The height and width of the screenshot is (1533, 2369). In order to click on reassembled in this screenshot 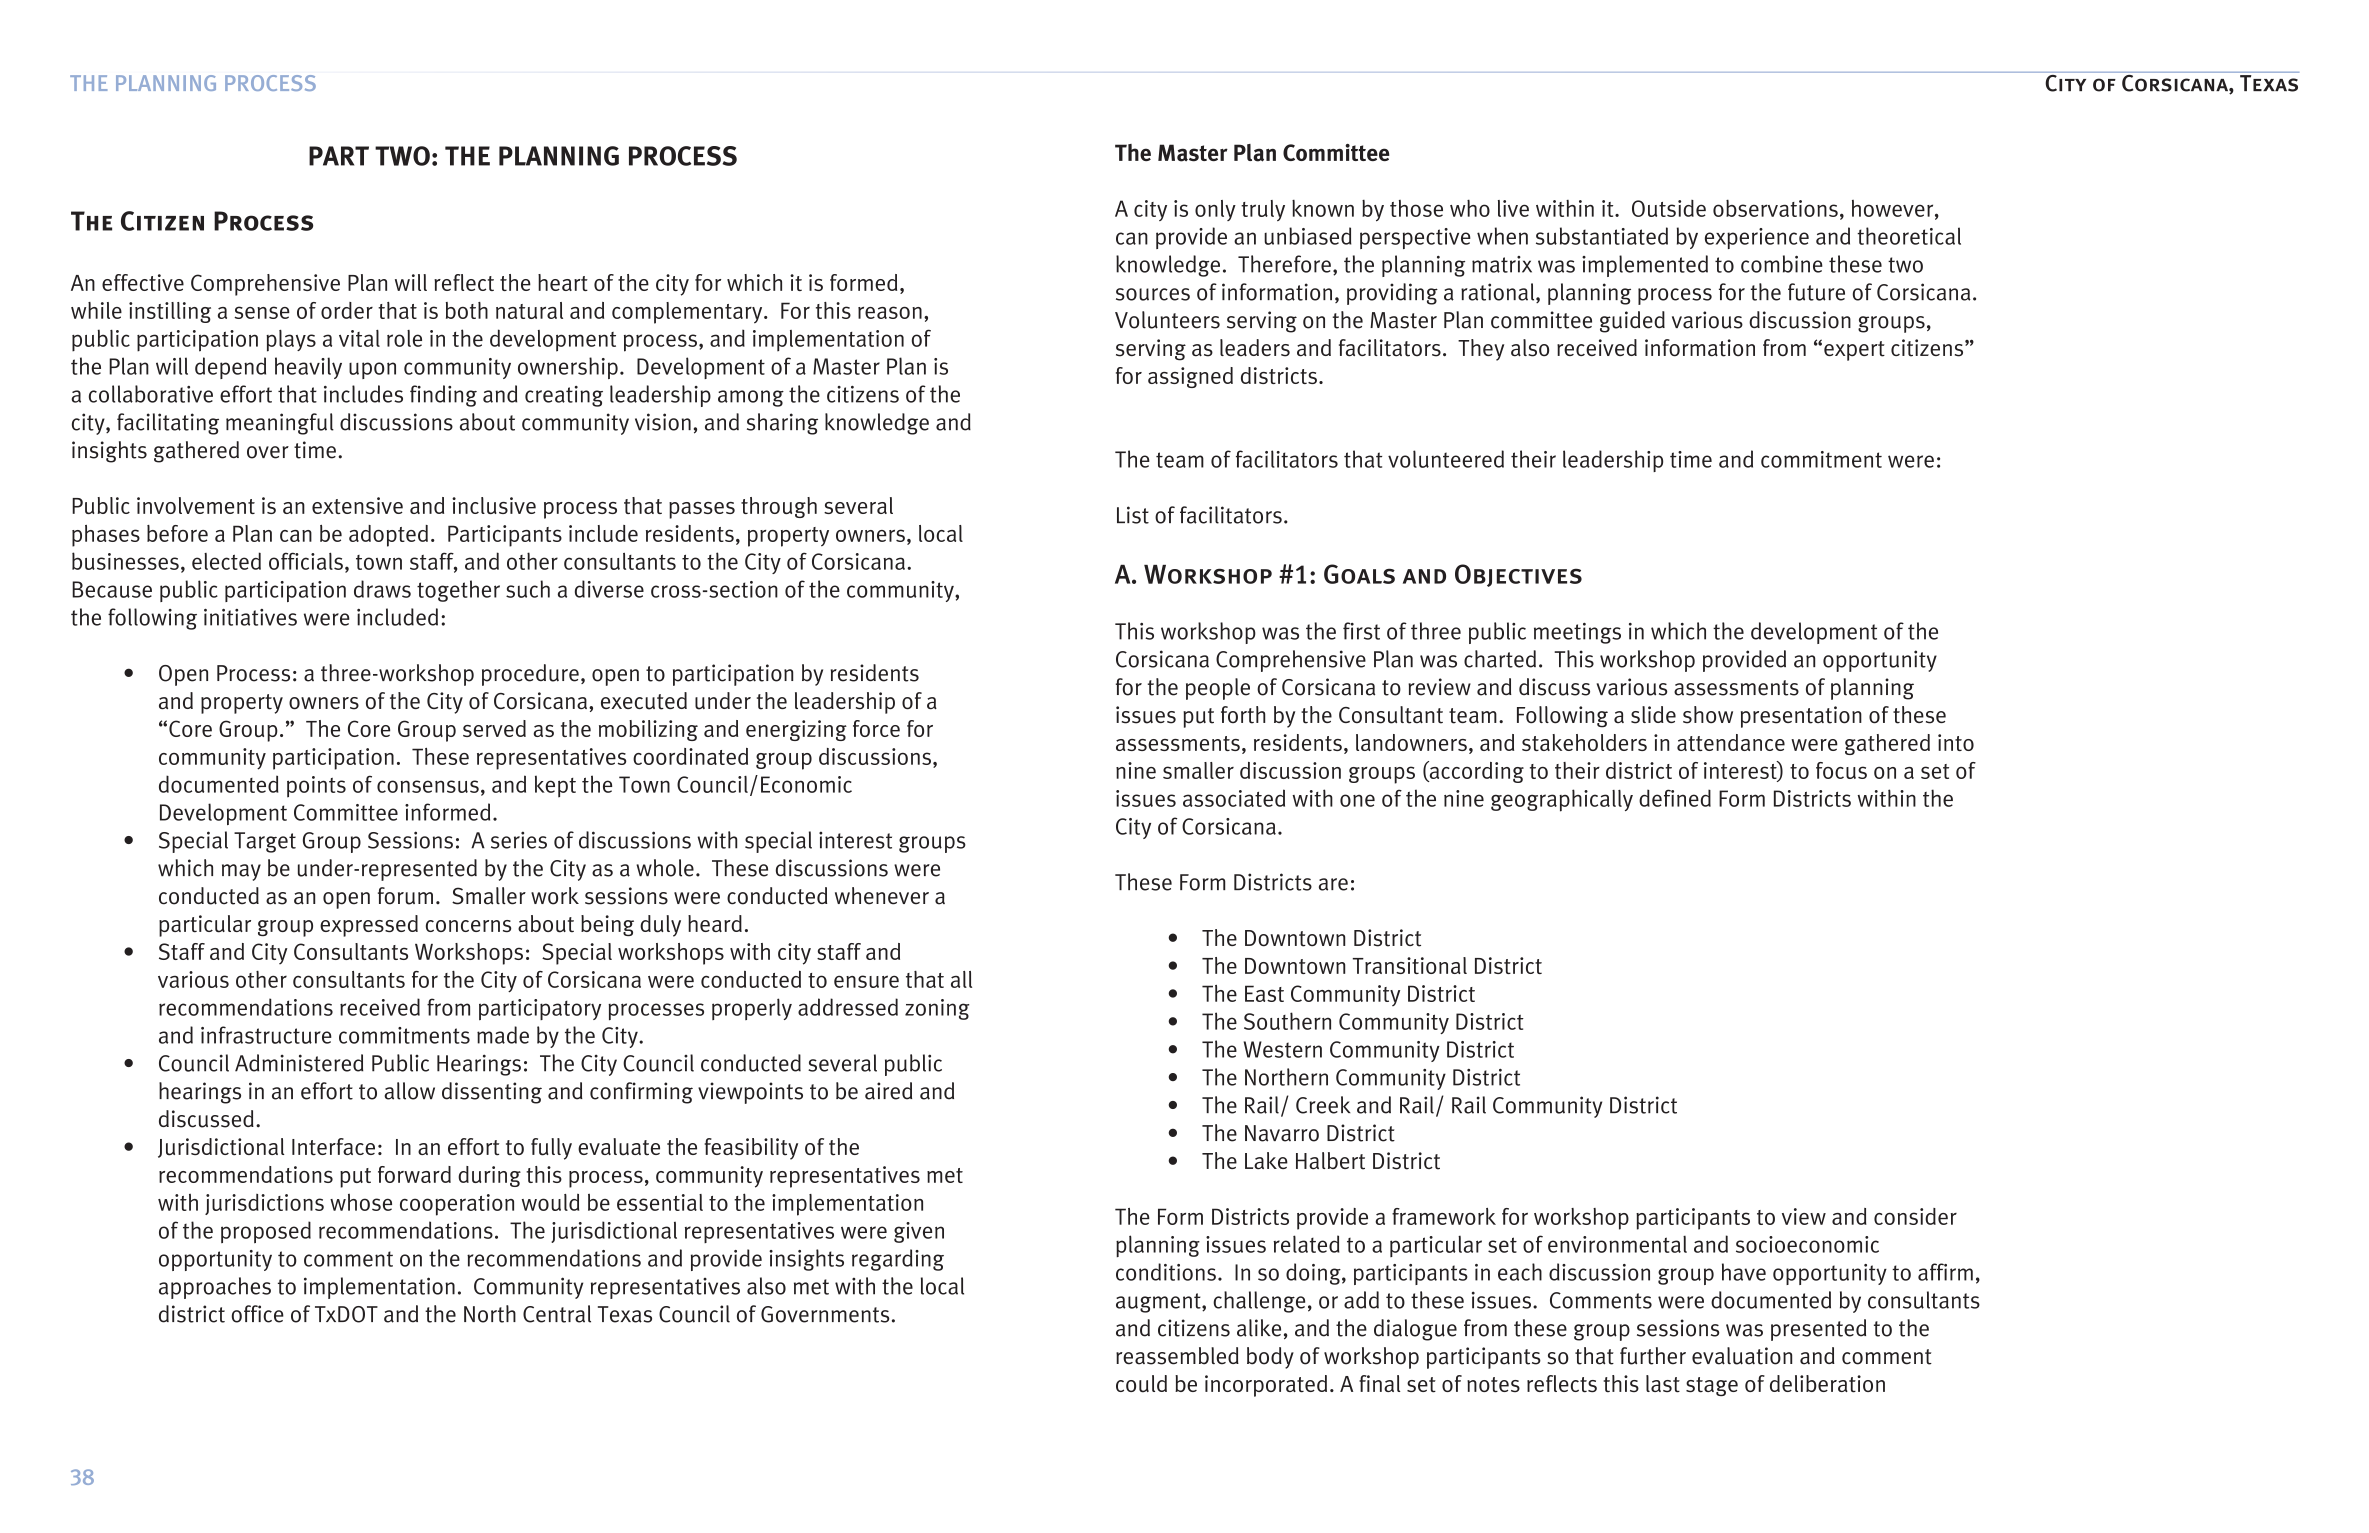, I will do `click(1177, 1356)`.
